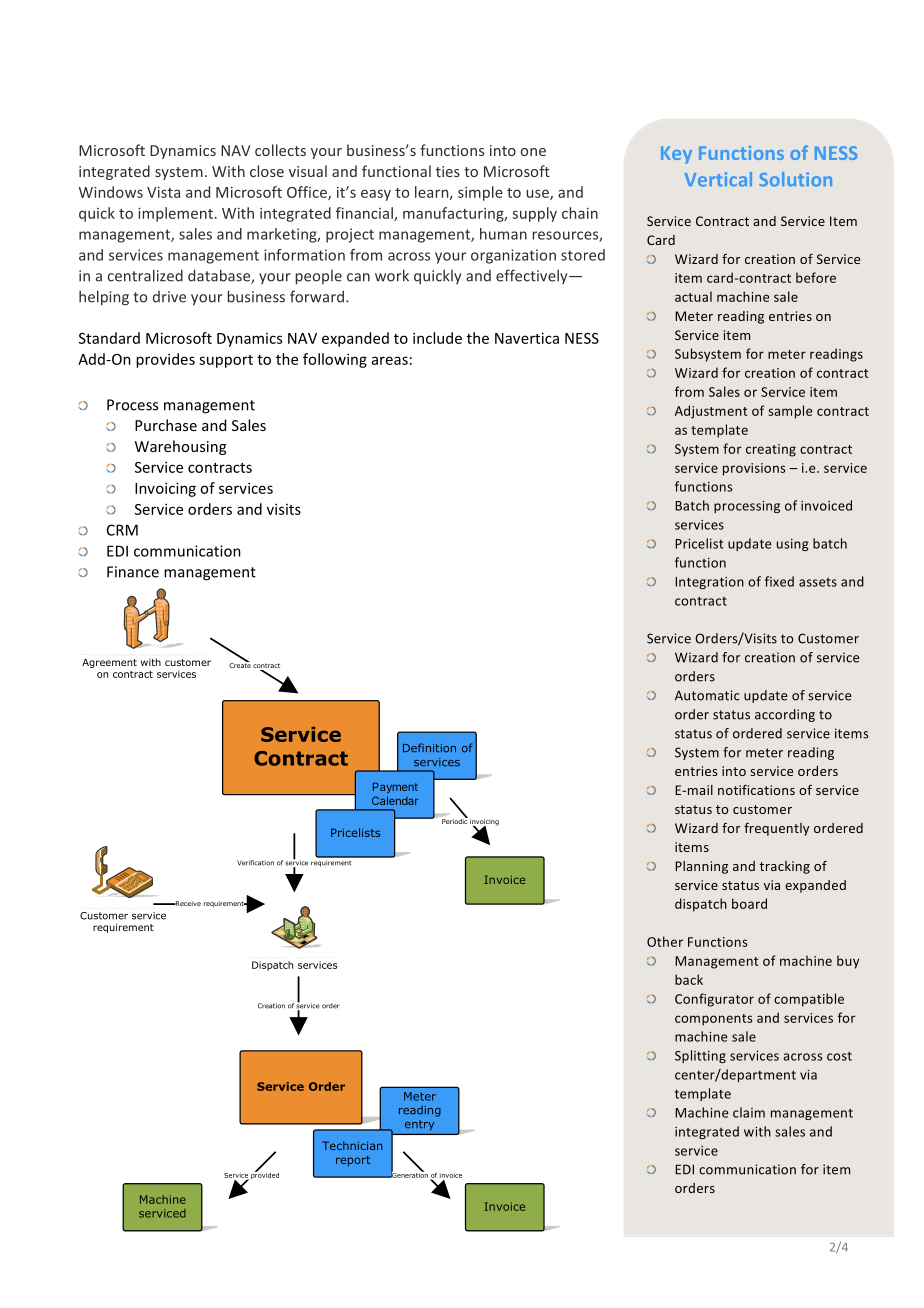 The image size is (924, 1308). I want to click on areas, so click(390, 360).
